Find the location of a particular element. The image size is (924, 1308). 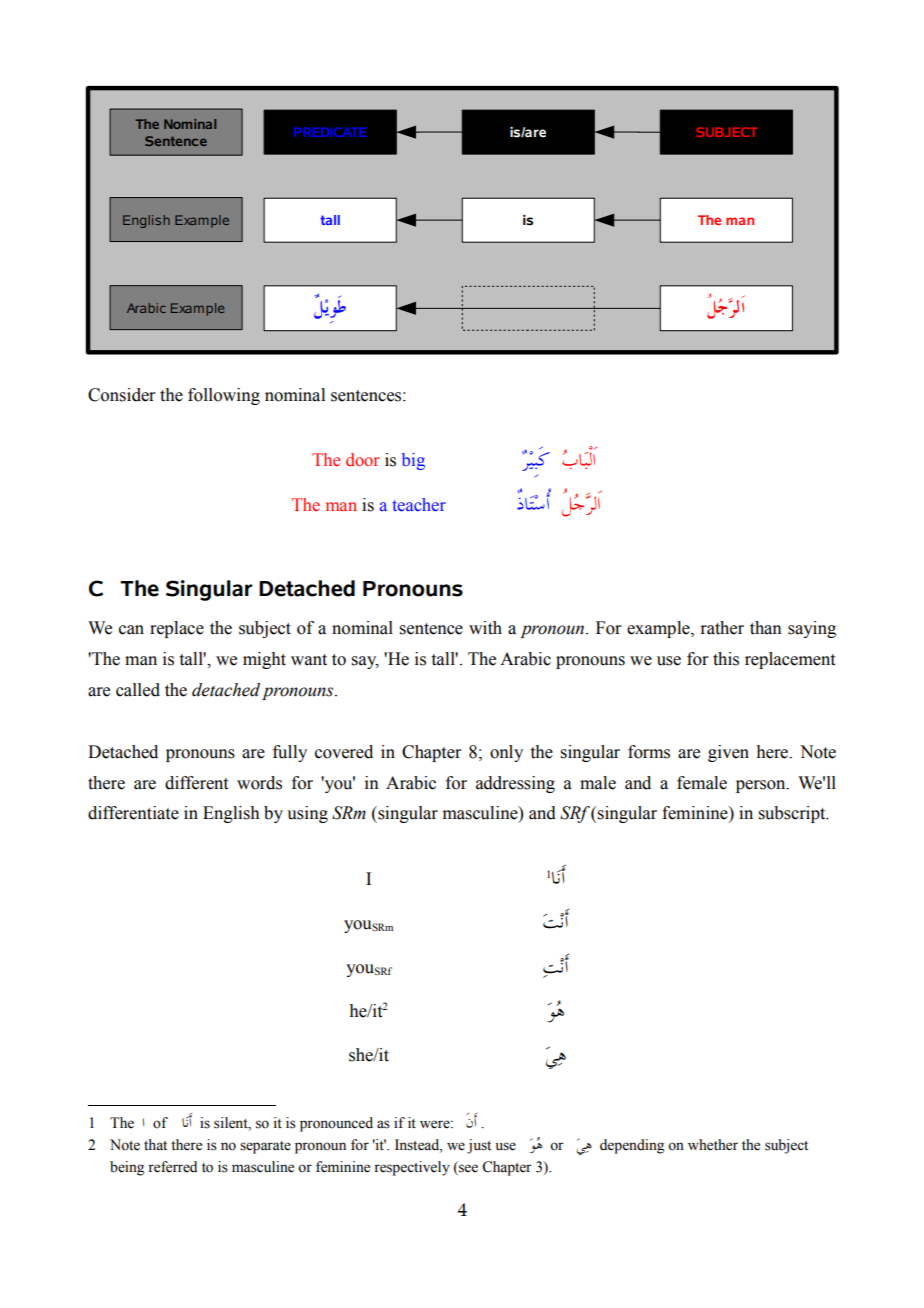

rather is located at coordinates (722, 628).
